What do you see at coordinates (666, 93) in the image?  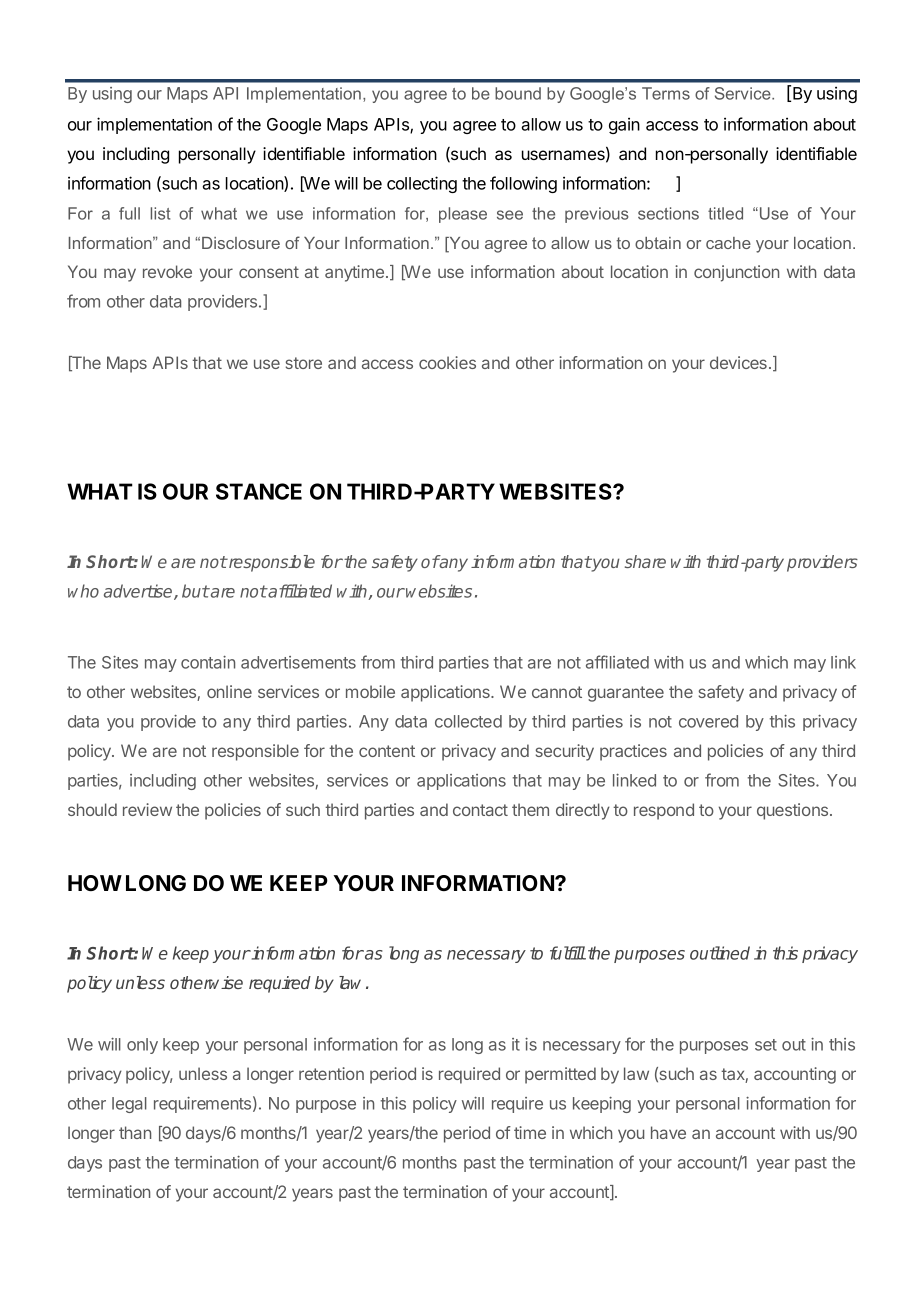 I see `Terms` at bounding box center [666, 93].
